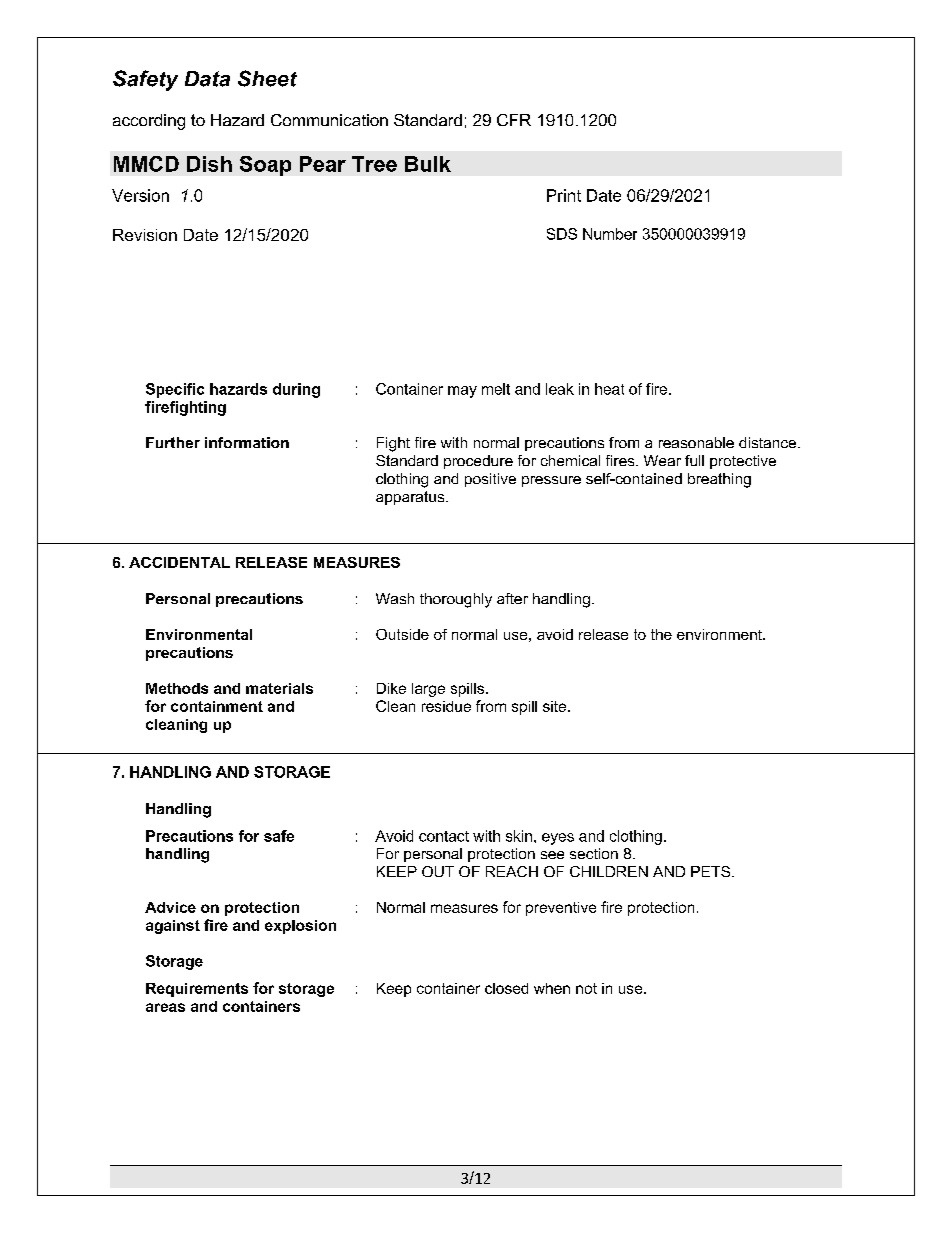 This document has width=952, height=1233. Describe the element at coordinates (514, 120) in the document. I see `CFR` at that location.
